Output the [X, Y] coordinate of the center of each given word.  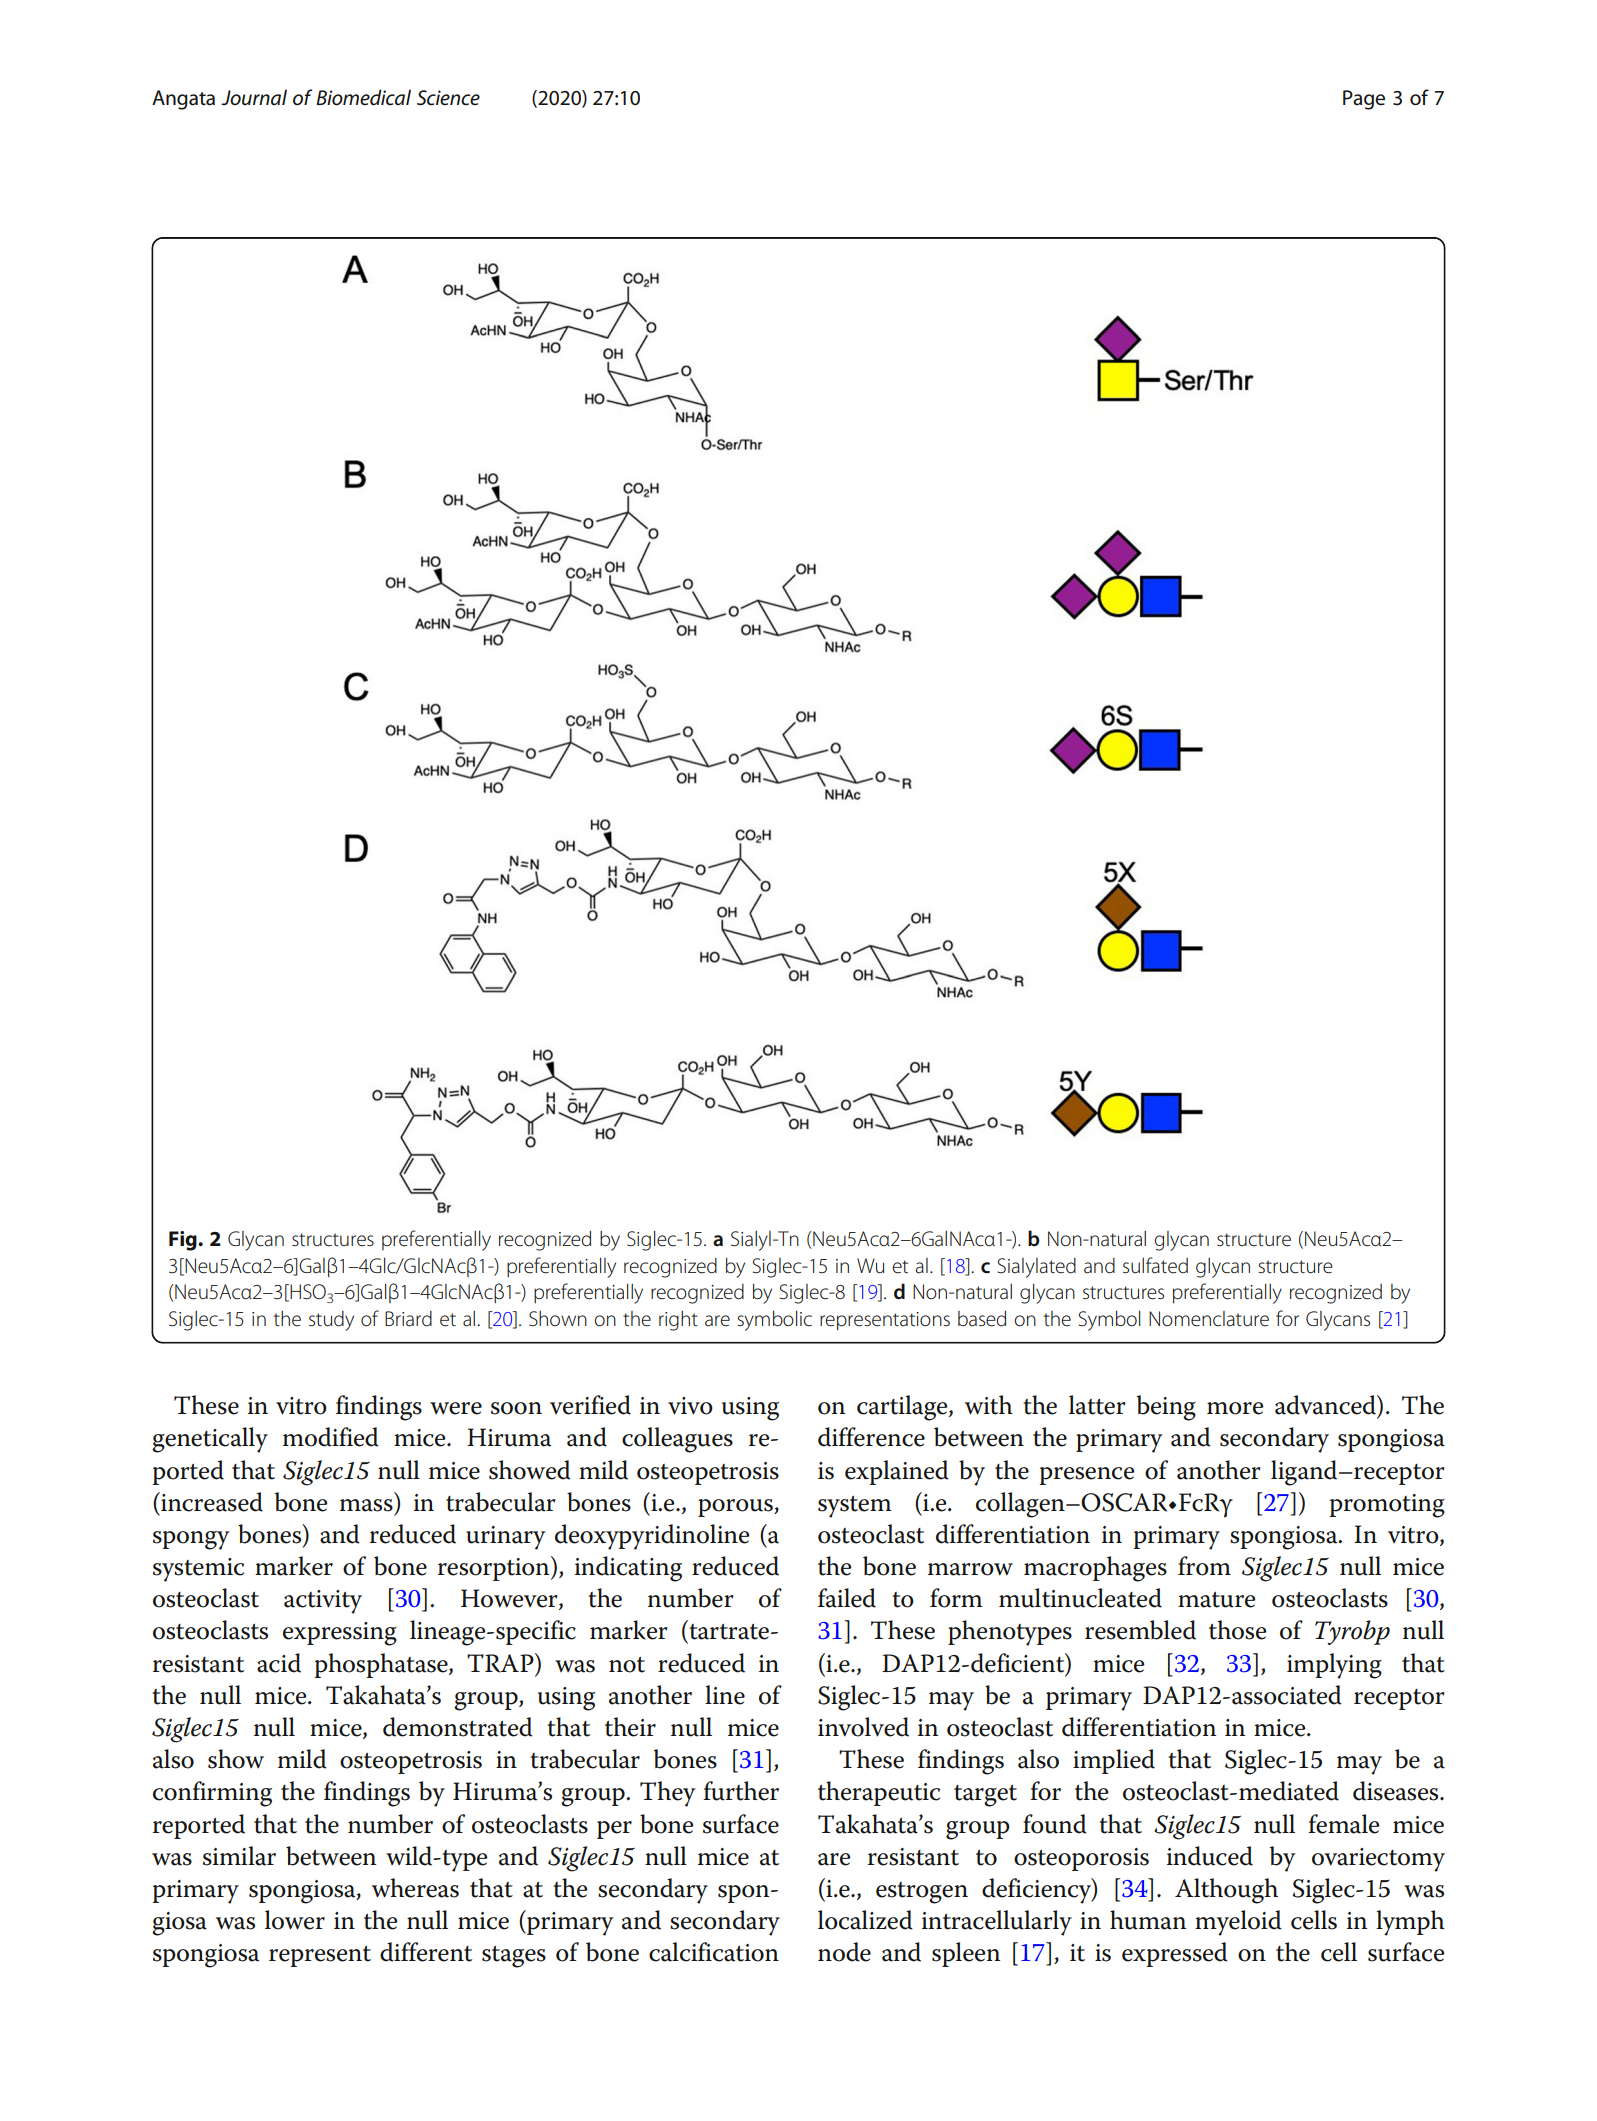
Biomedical [363, 97]
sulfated [1155, 1265]
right [678, 1321]
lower [295, 1920]
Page [1364, 100]
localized [865, 1920]
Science [448, 98]
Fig [184, 1241]
